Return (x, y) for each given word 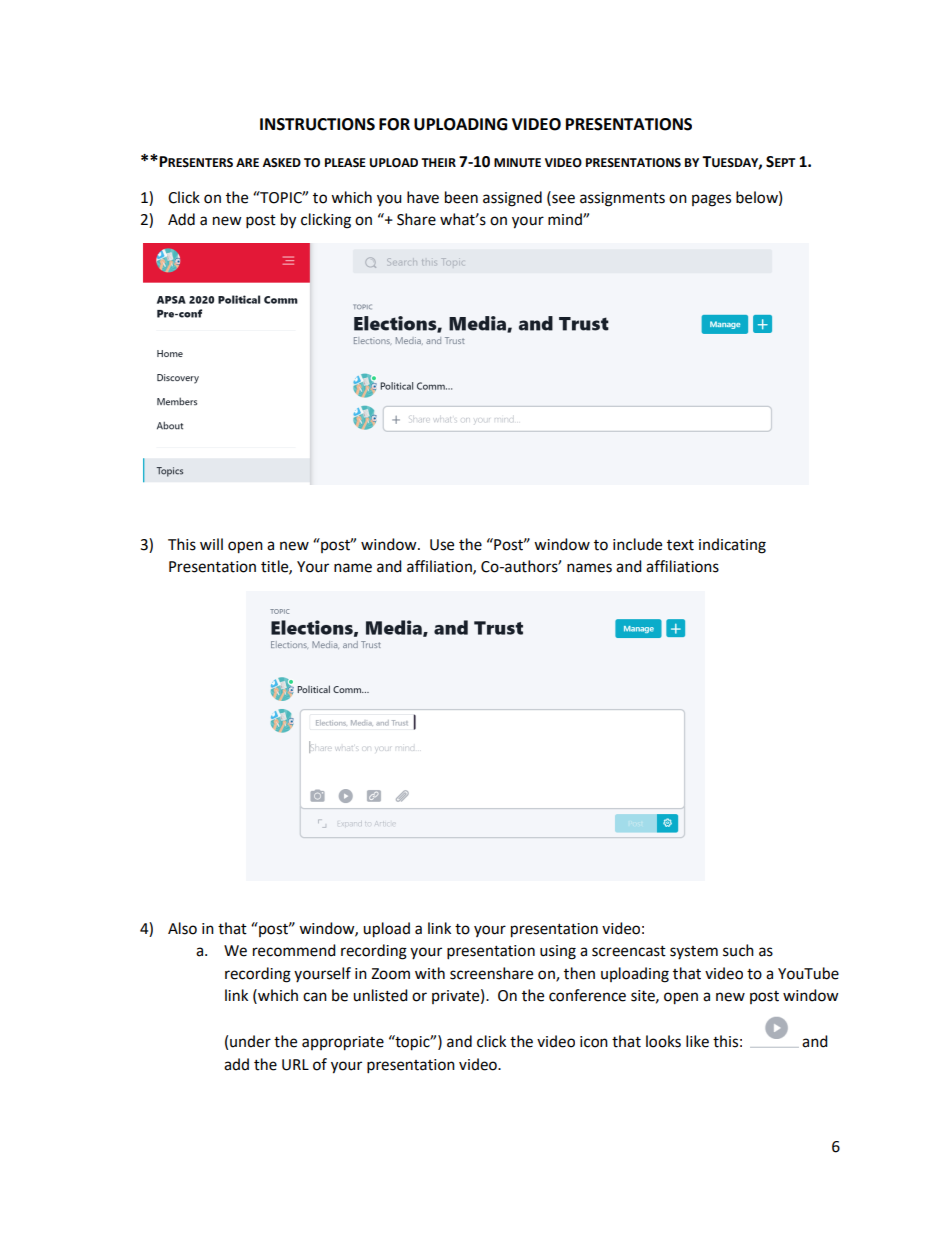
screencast (629, 951)
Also (182, 928)
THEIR (438, 162)
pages (711, 200)
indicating (732, 546)
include (637, 544)
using (558, 952)
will (211, 544)
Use (442, 545)
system (694, 952)
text (680, 545)
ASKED (281, 163)
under (250, 1041)
